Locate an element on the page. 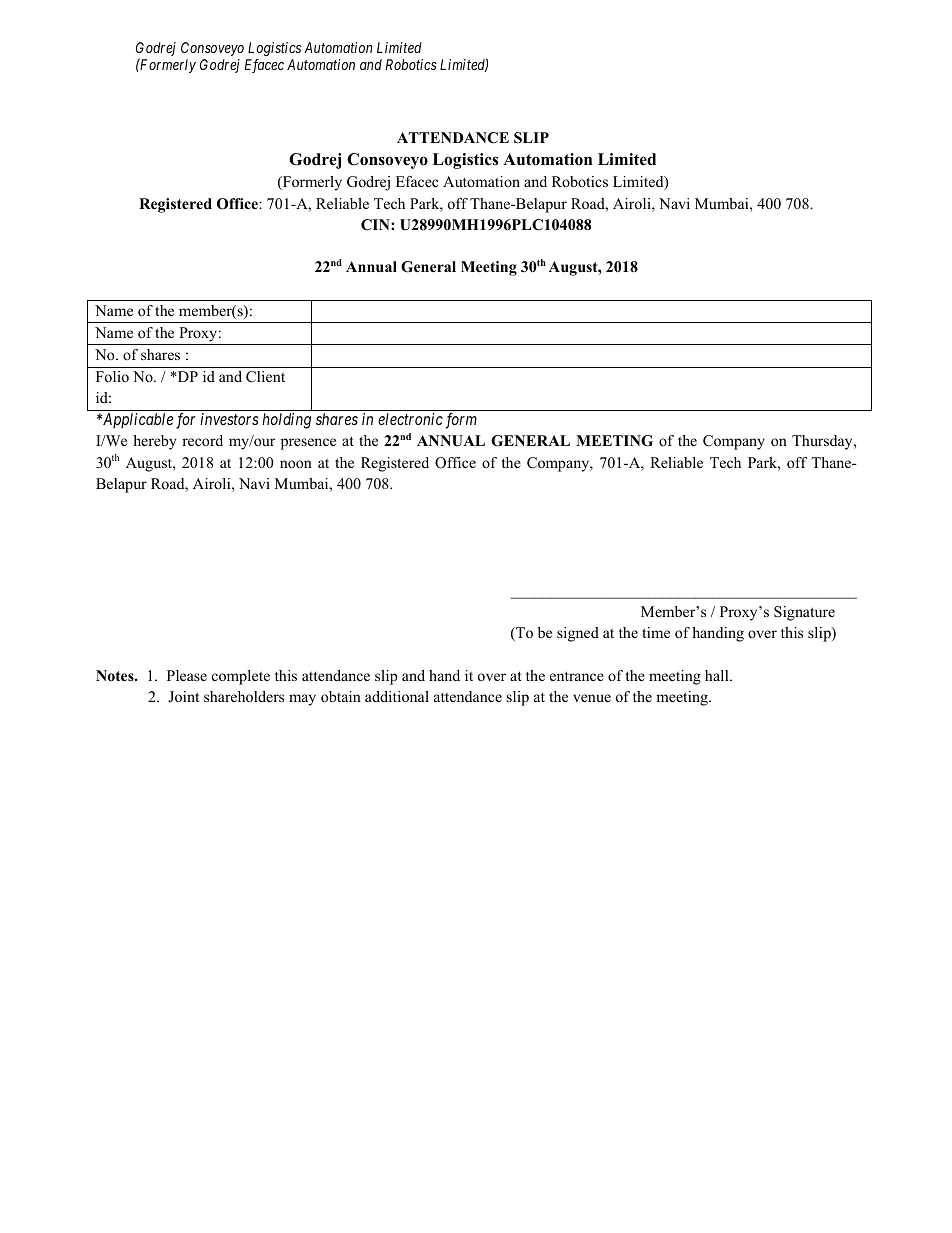  electronic is located at coordinates (410, 419).
